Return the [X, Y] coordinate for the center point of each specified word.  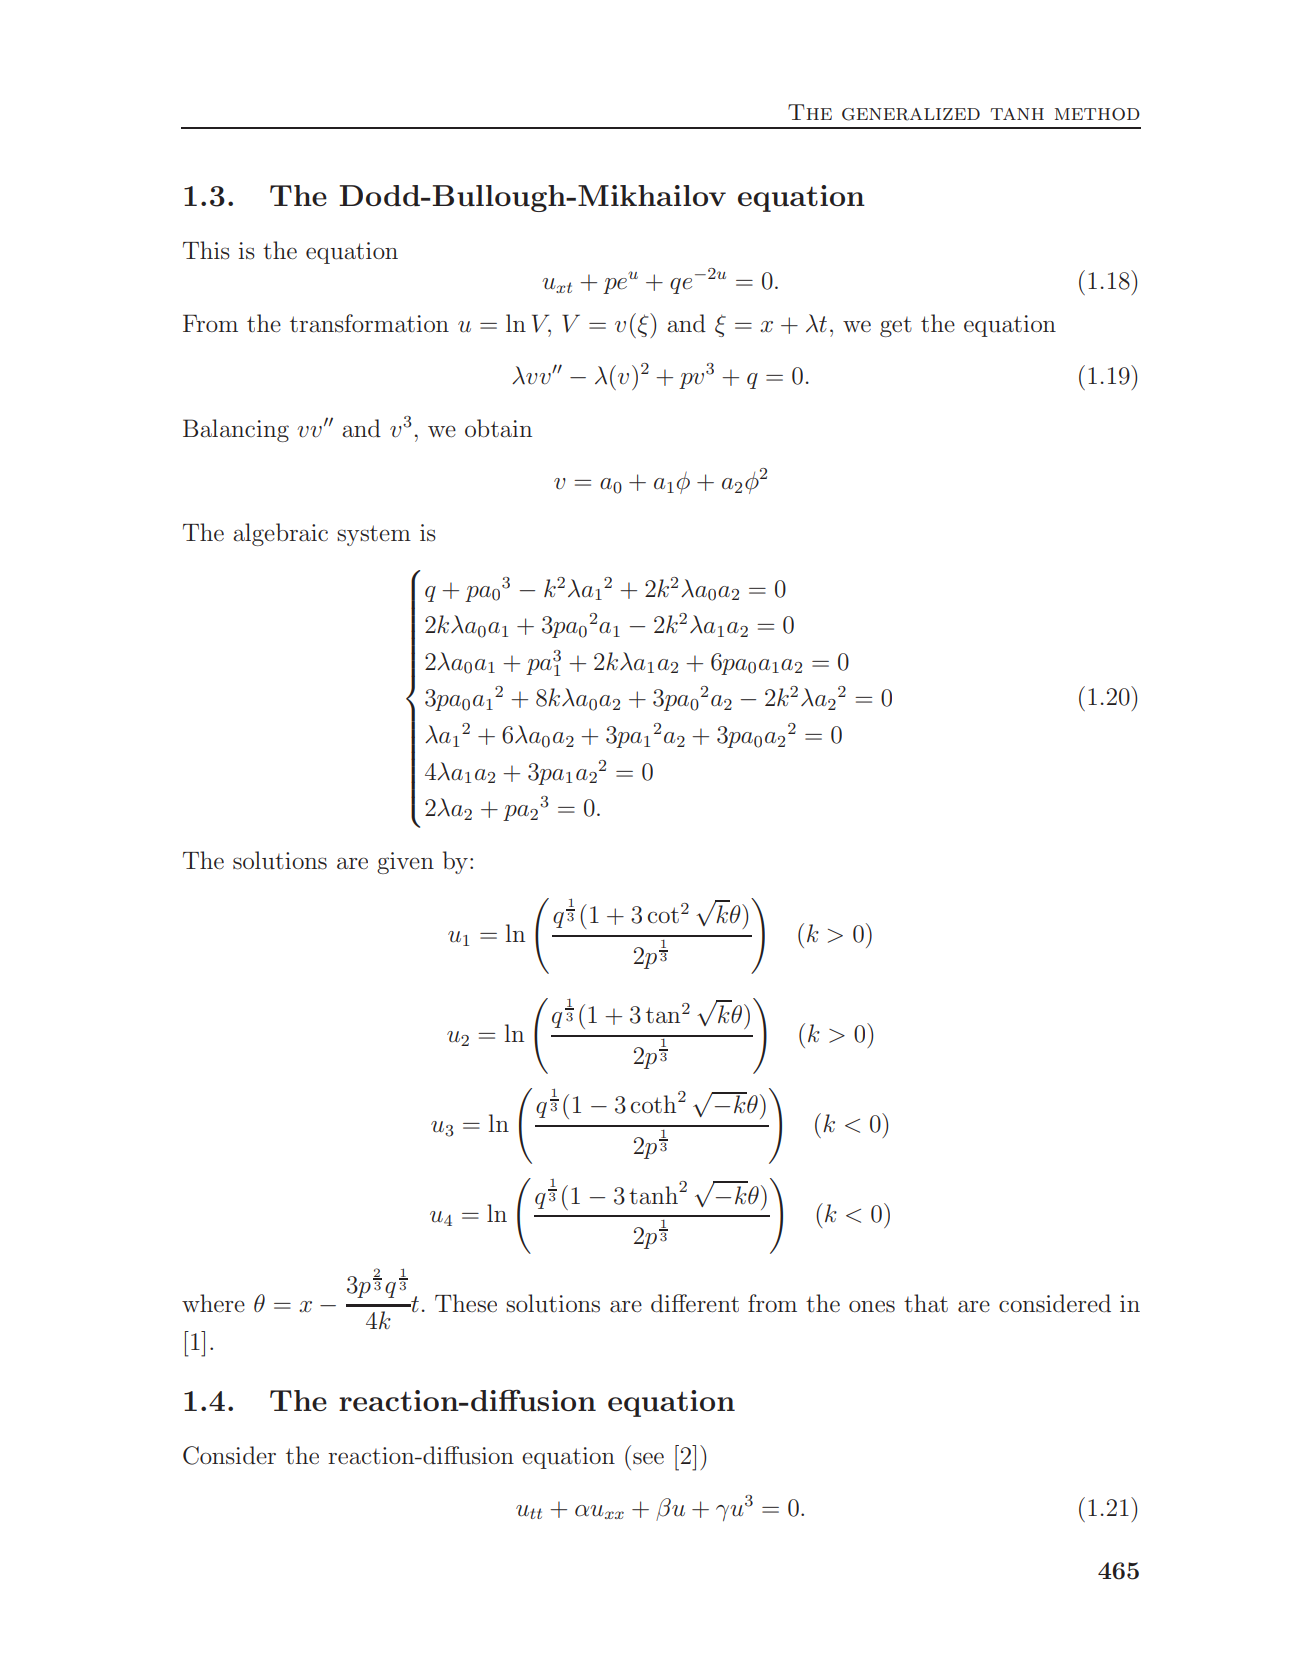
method [1097, 114]
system [374, 535]
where [213, 1303]
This [206, 250]
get [896, 327]
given [405, 863]
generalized [911, 114]
